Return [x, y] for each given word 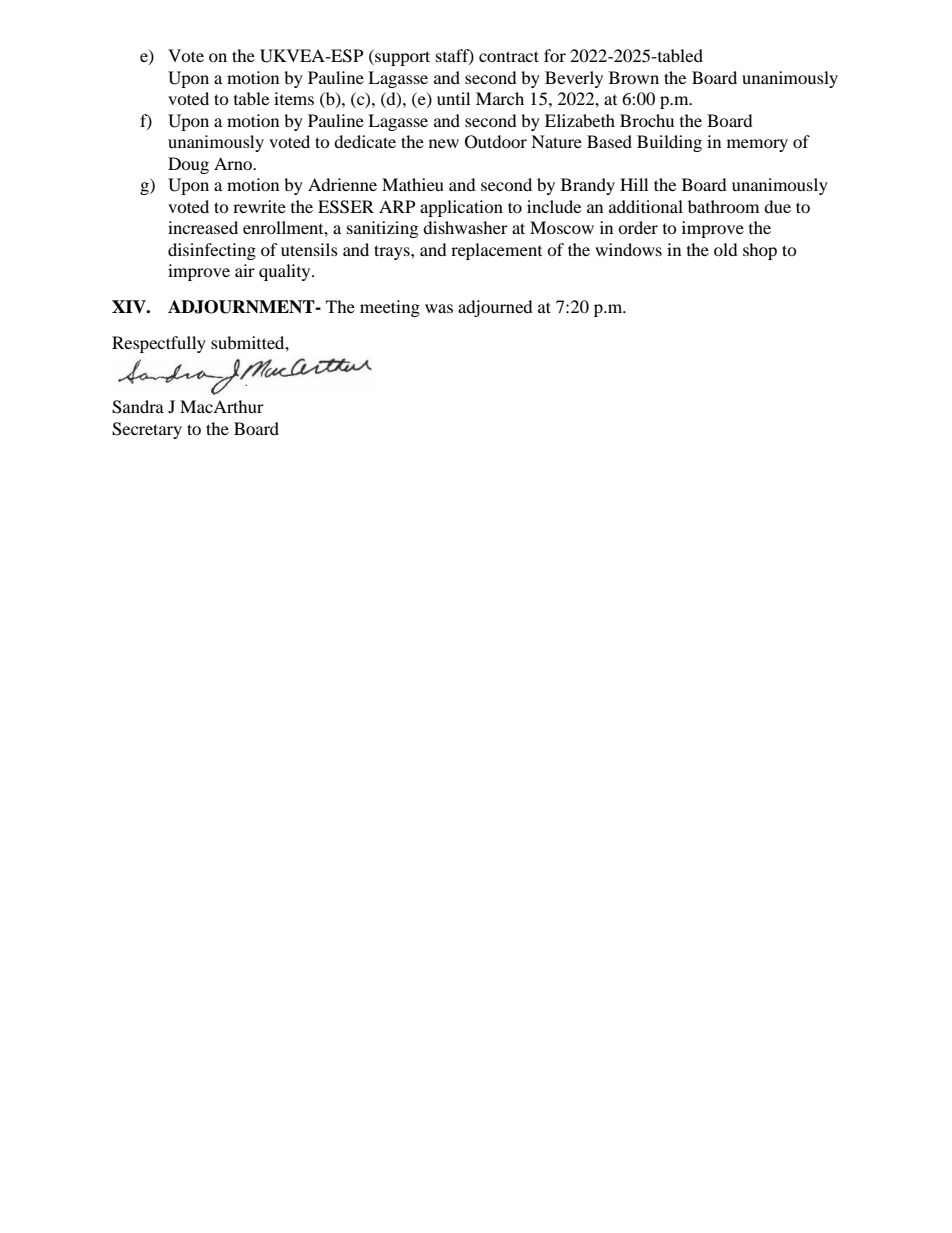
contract [509, 56]
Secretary [147, 430]
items [294, 98]
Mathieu [413, 184]
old [726, 249]
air [245, 270]
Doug [188, 165]
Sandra [138, 407]
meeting [390, 308]
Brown [634, 77]
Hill [634, 184]
